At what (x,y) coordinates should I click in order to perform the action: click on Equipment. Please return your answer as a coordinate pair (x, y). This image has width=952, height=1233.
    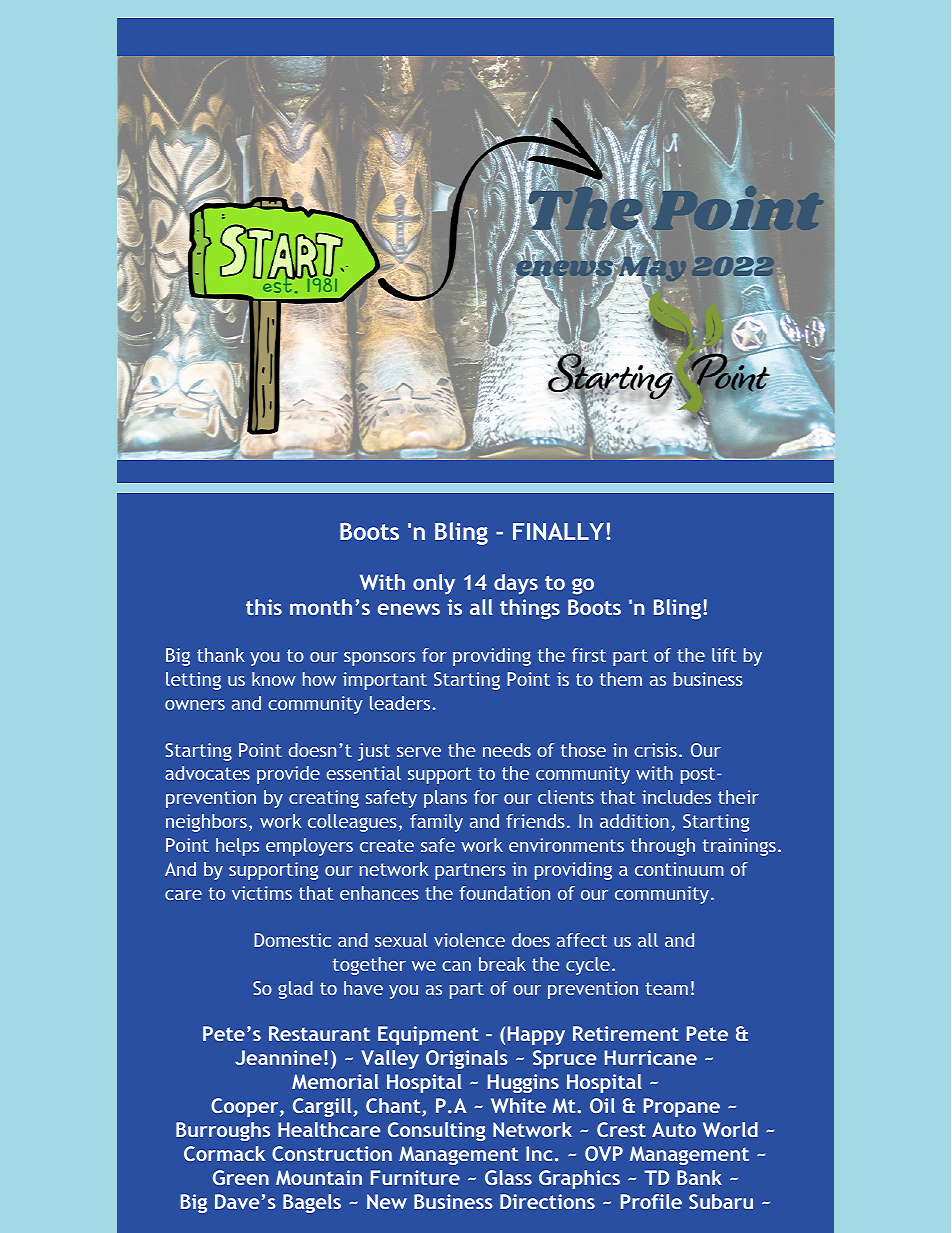
    Looking at the image, I should click on (428, 1035).
